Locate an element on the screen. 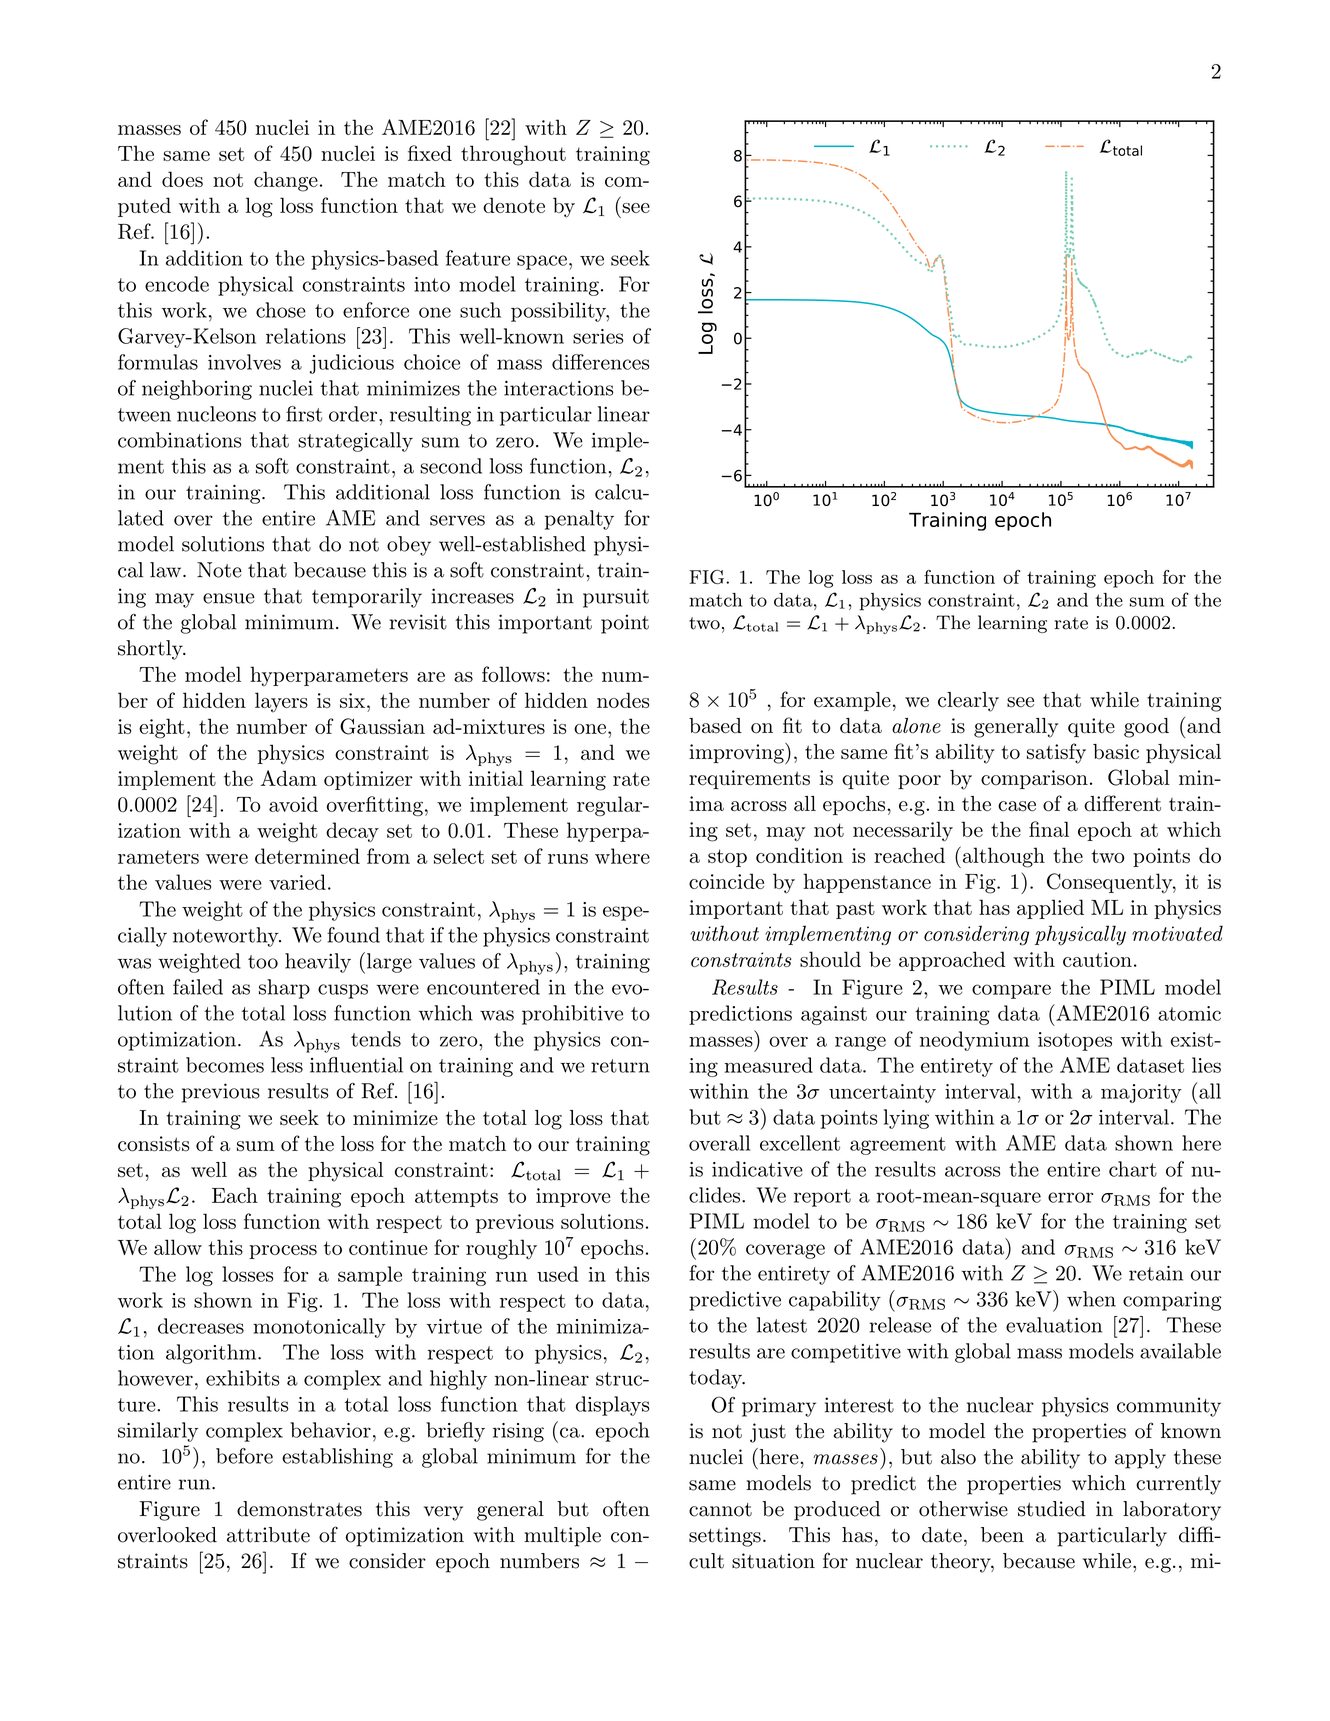 The height and width of the screenshot is (1721, 1330). studied is located at coordinates (1052, 1509).
